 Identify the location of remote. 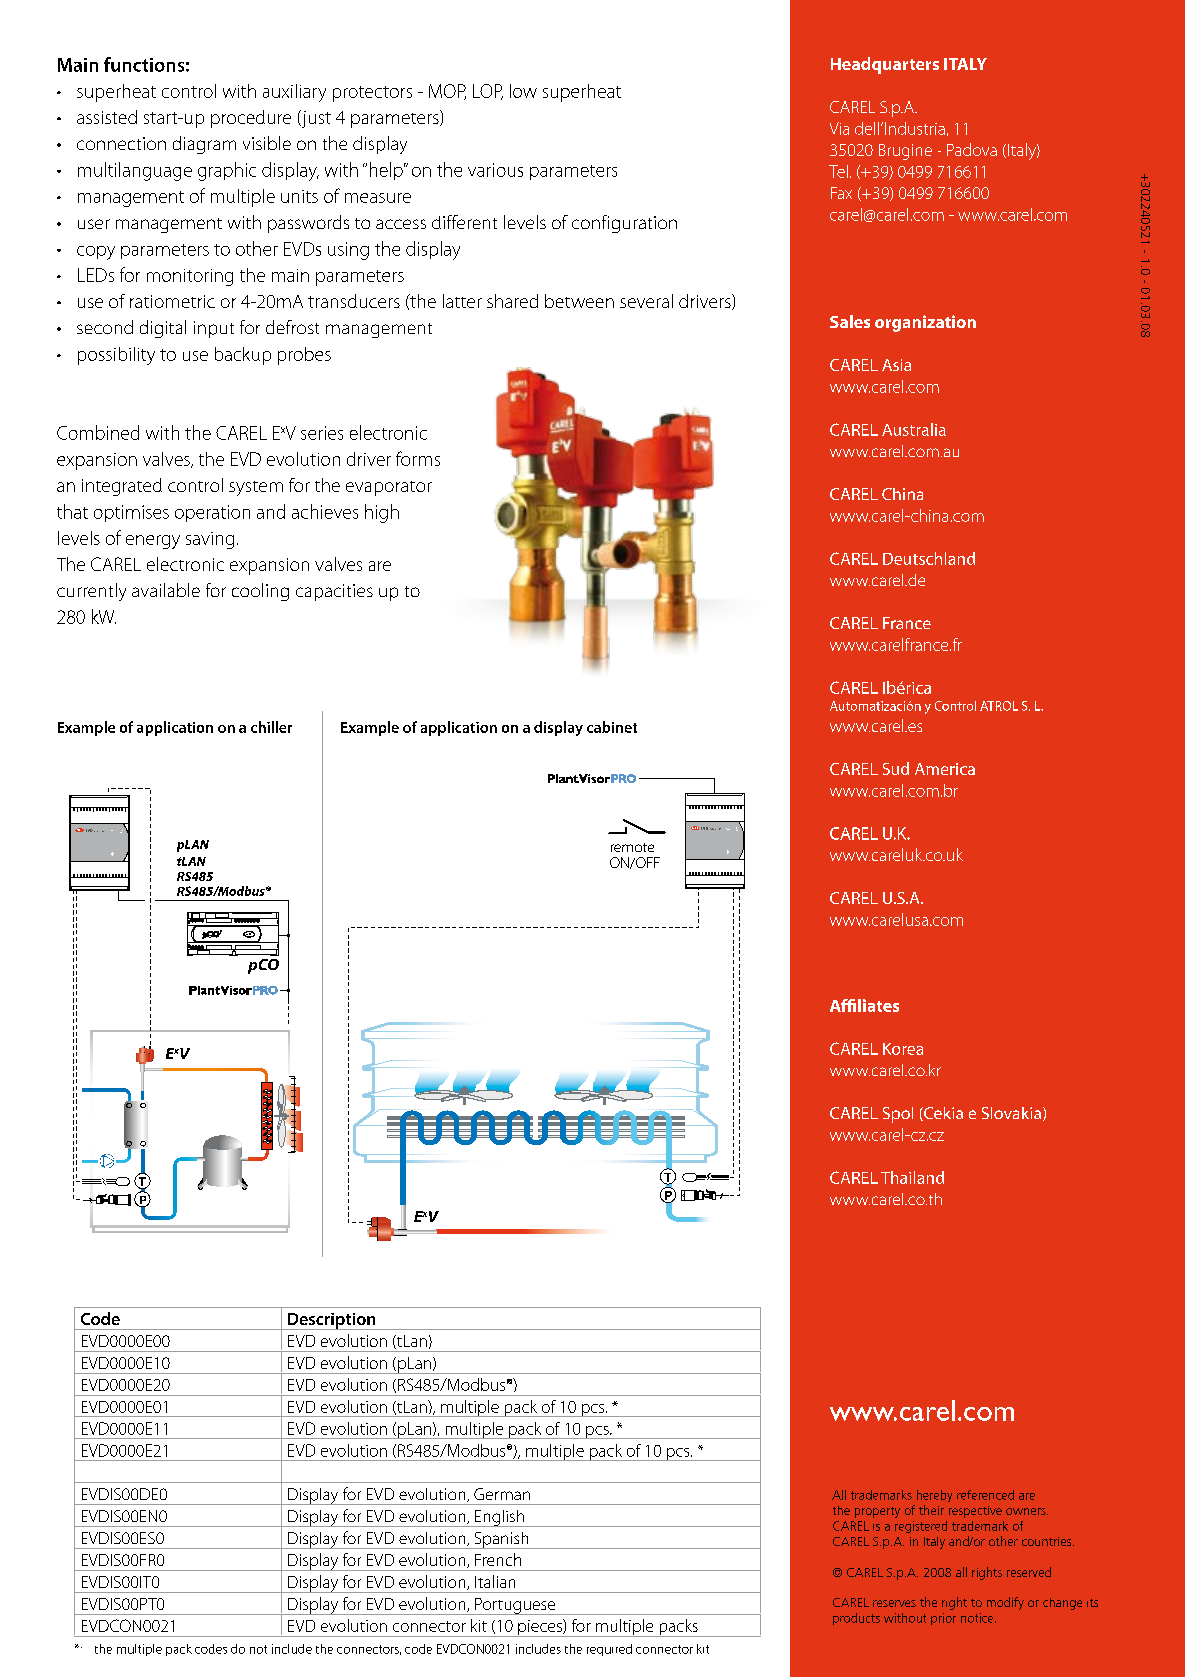
(632, 847).
